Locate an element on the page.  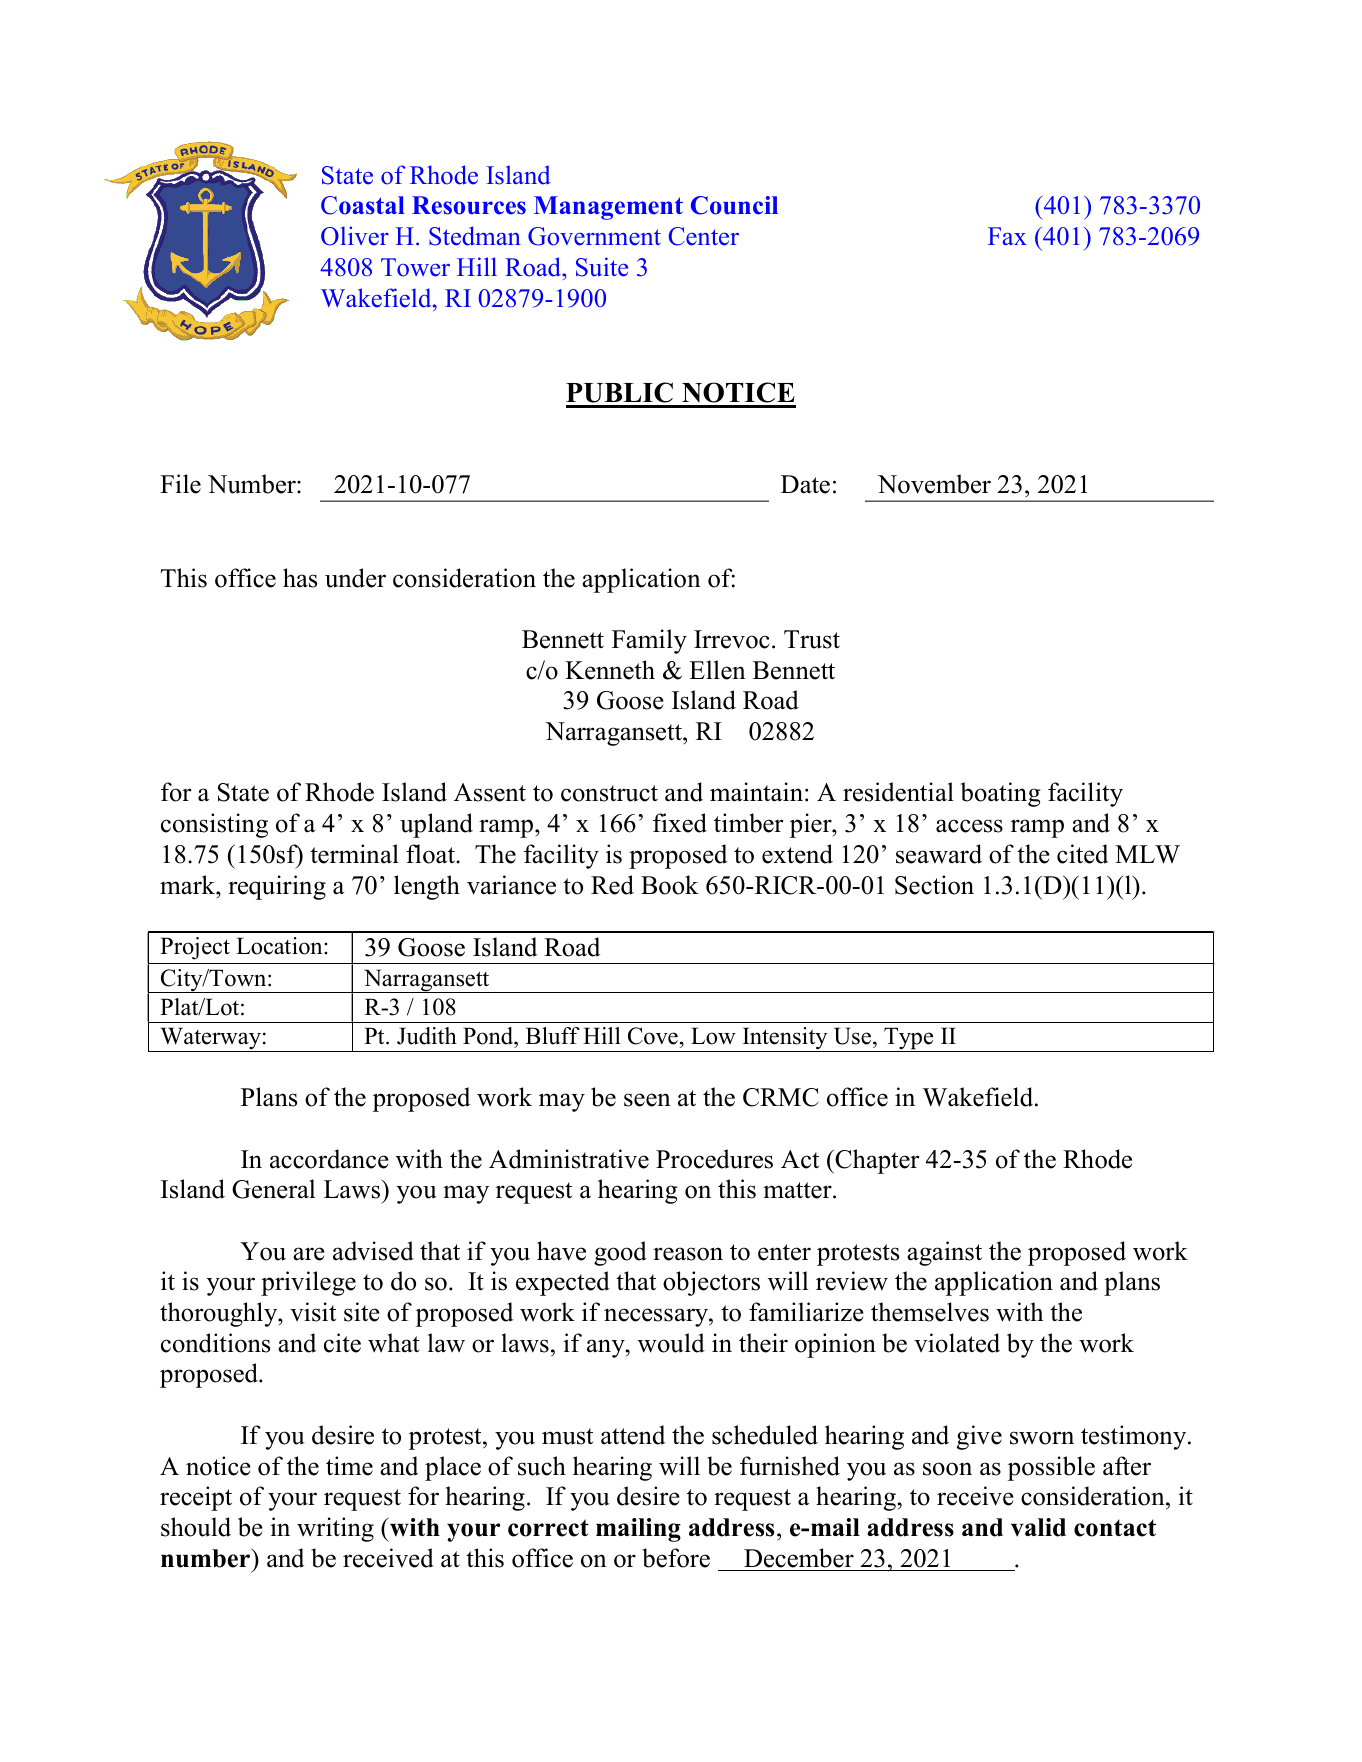
before is located at coordinates (676, 1558).
